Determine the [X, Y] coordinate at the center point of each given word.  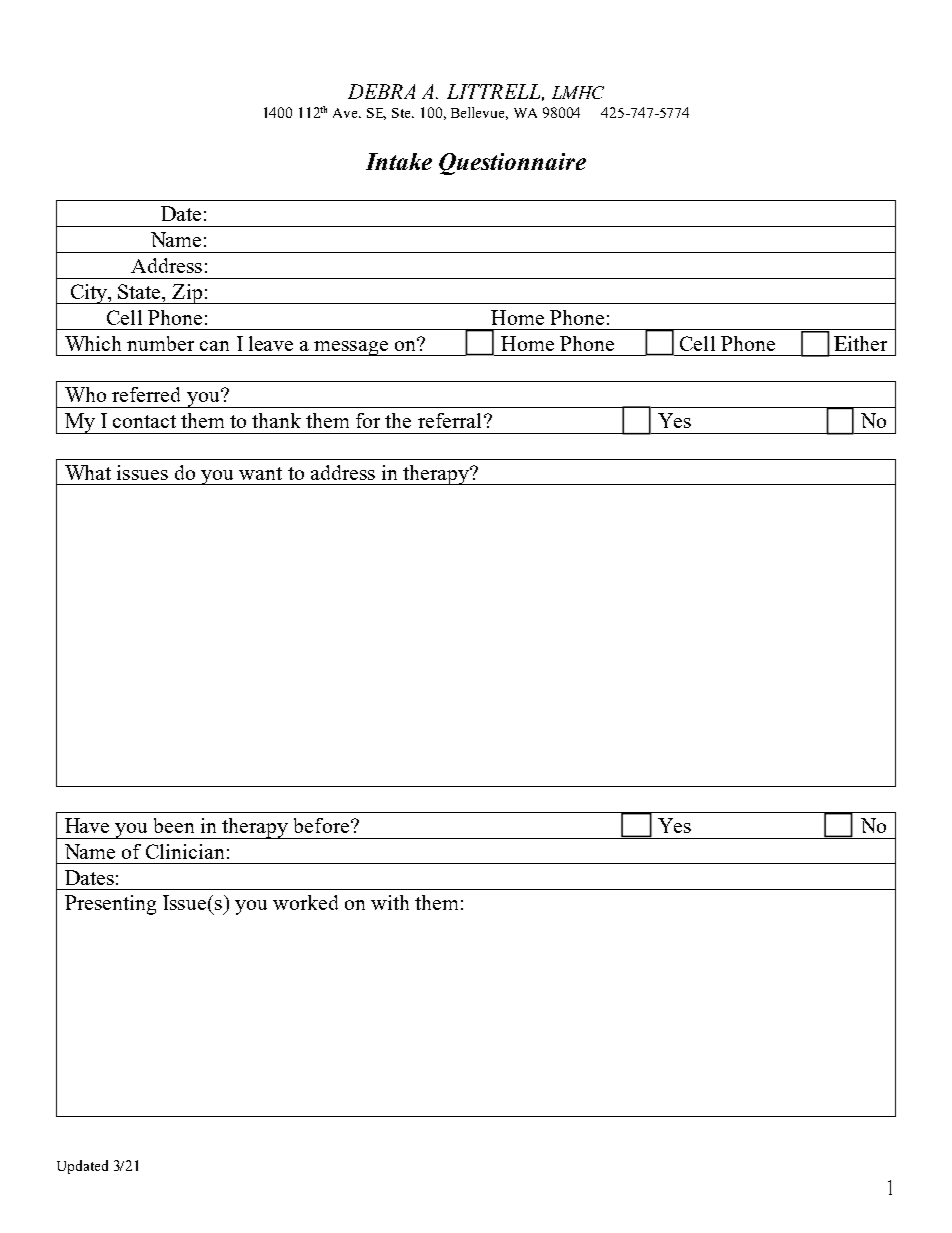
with [390, 902]
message [352, 348]
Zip [187, 294]
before [321, 825]
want [260, 473]
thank [276, 420]
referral [451, 420]
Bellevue [479, 113]
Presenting [110, 905]
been [174, 825]
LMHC [578, 92]
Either [860, 343]
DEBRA [381, 91]
